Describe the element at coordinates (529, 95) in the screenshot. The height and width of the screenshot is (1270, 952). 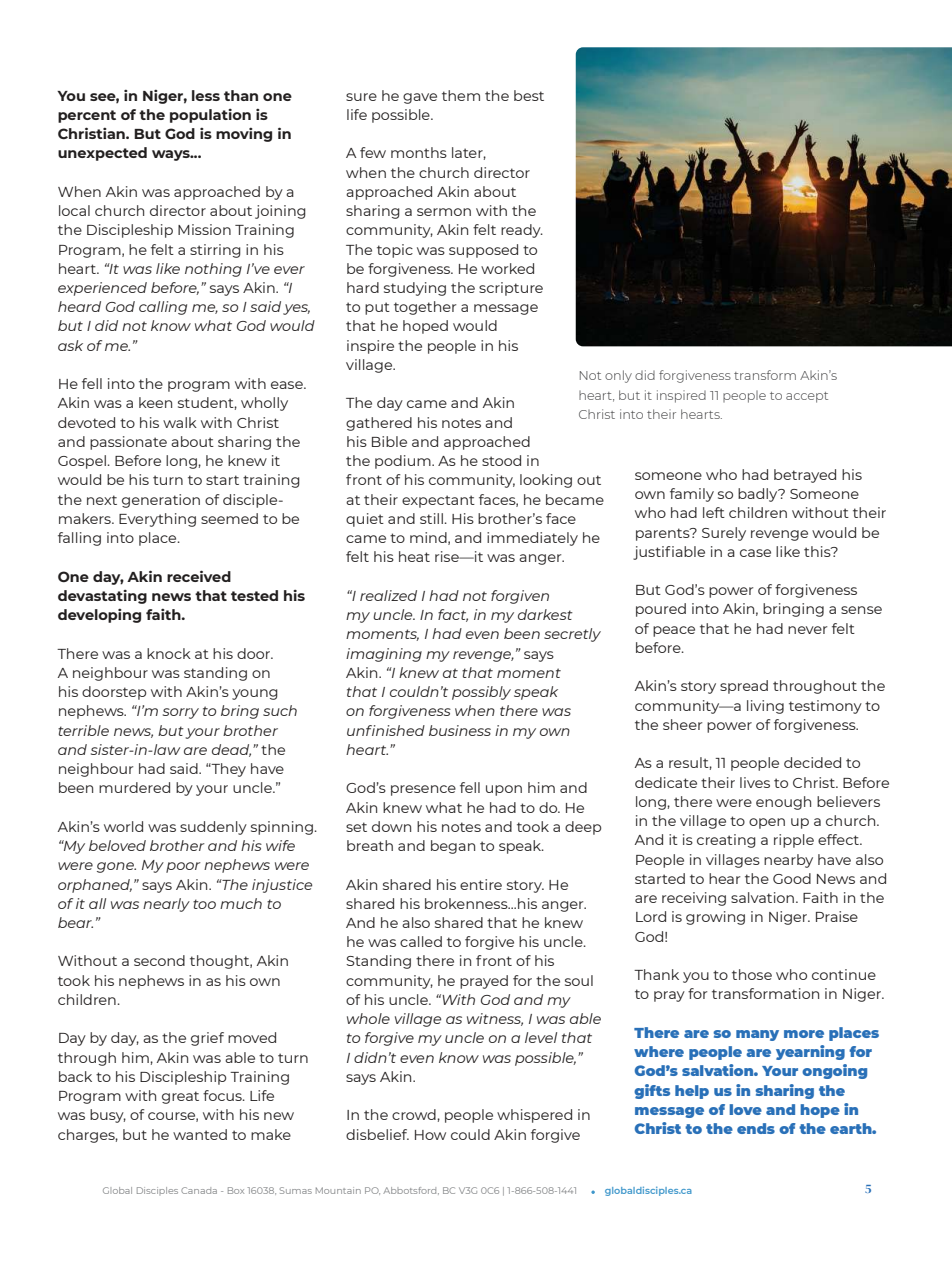
I see `best` at that location.
